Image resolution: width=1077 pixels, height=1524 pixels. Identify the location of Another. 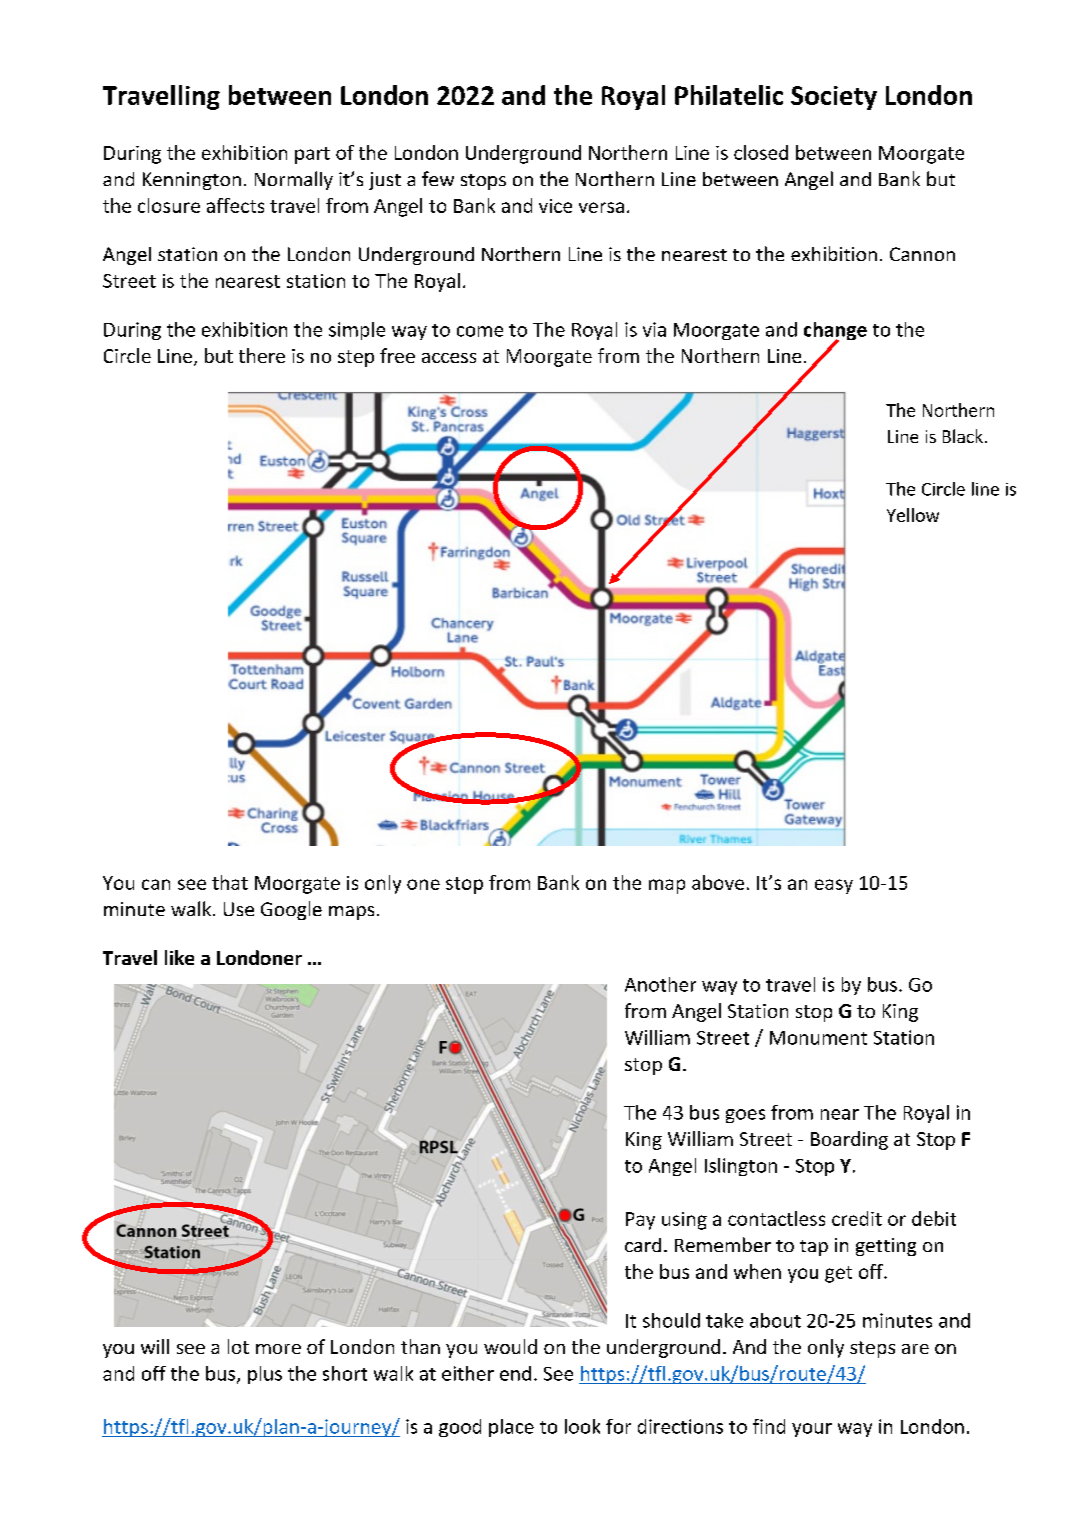
(660, 984).
